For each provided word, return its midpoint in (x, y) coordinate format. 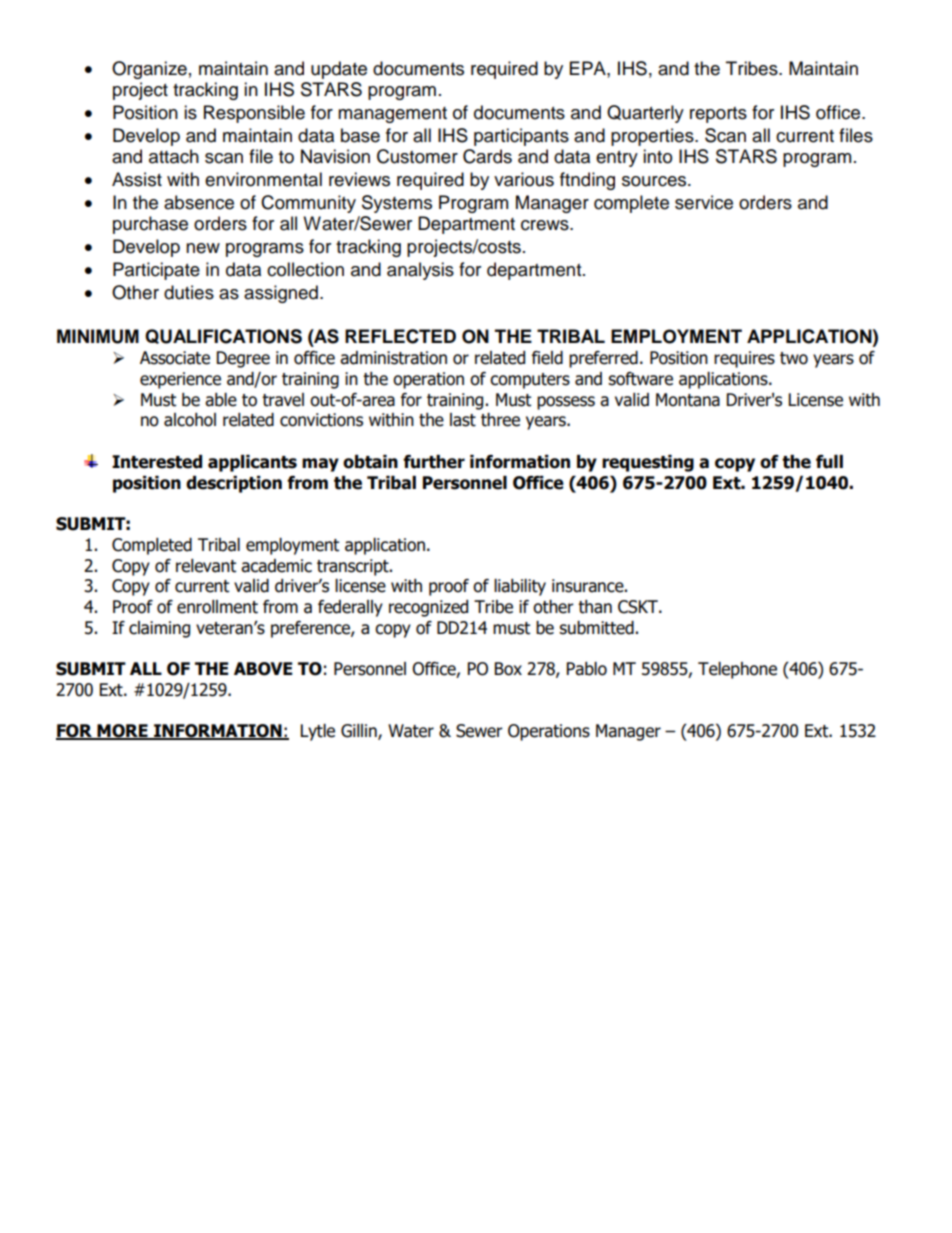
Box (508, 669)
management (392, 115)
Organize (149, 70)
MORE (122, 732)
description (234, 484)
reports (718, 115)
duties (189, 292)
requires (744, 359)
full (829, 462)
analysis (420, 271)
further (434, 462)
